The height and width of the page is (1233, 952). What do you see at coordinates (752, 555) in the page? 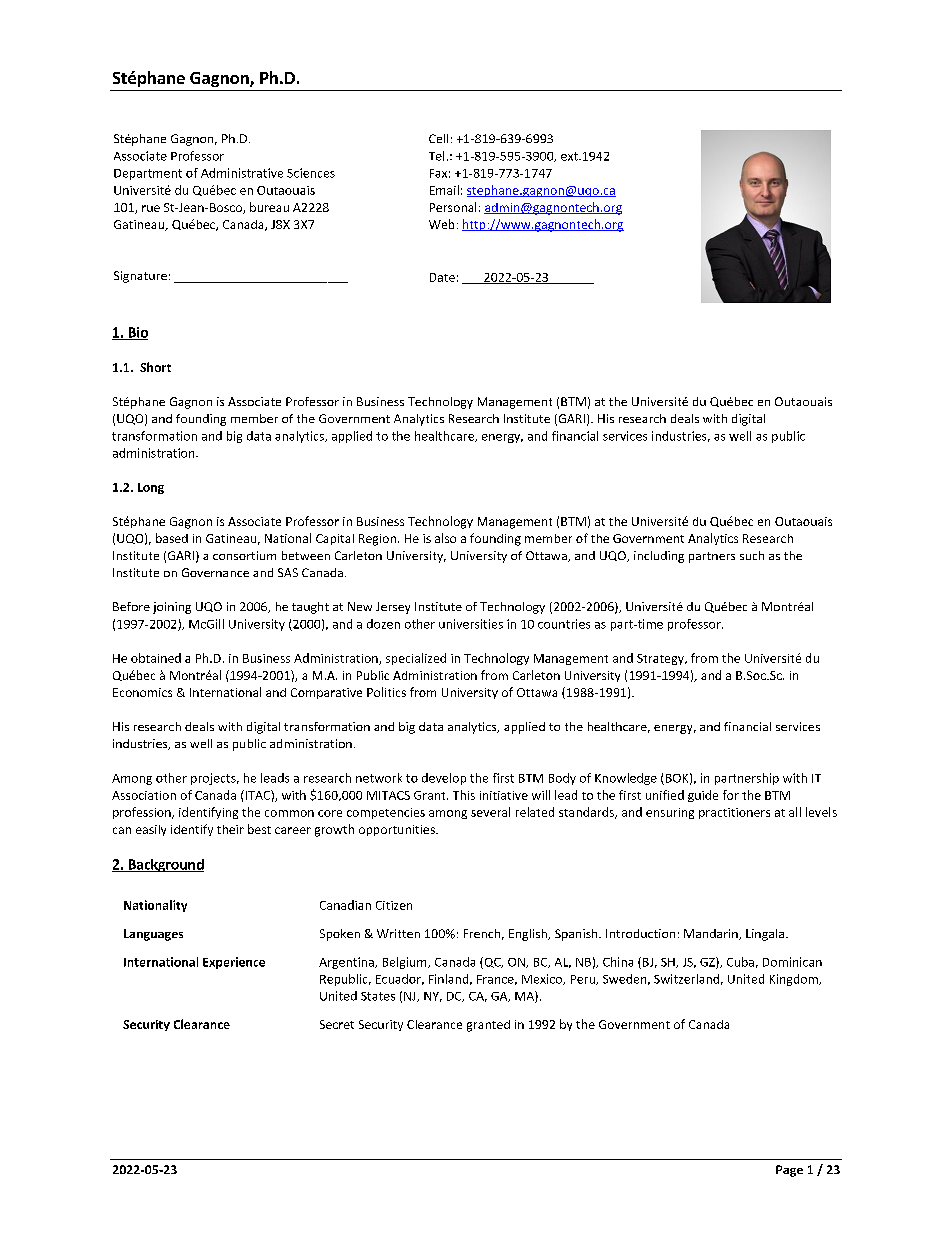
I see `such` at bounding box center [752, 555].
